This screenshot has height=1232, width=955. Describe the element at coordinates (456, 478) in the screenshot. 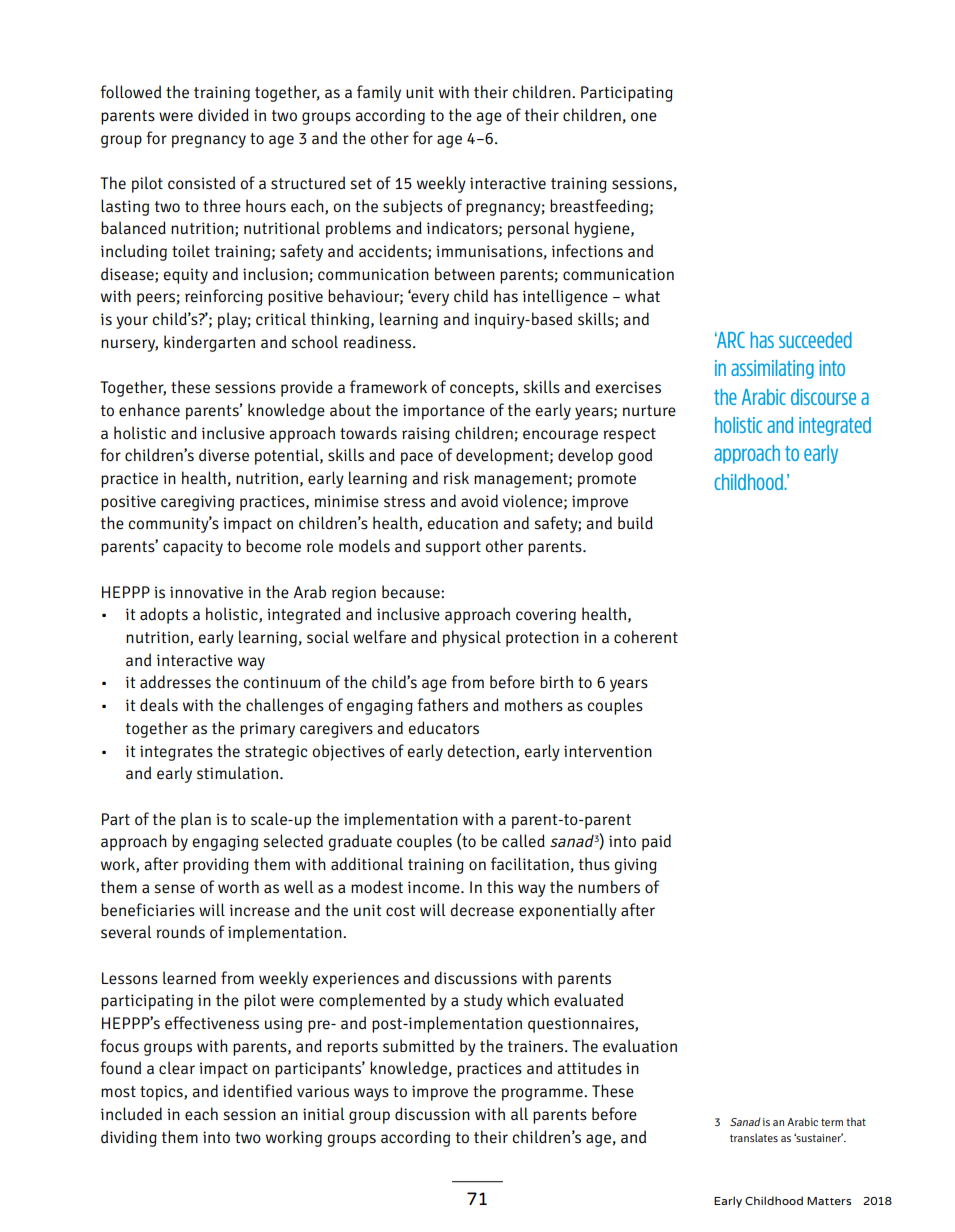

I see `risk` at that location.
